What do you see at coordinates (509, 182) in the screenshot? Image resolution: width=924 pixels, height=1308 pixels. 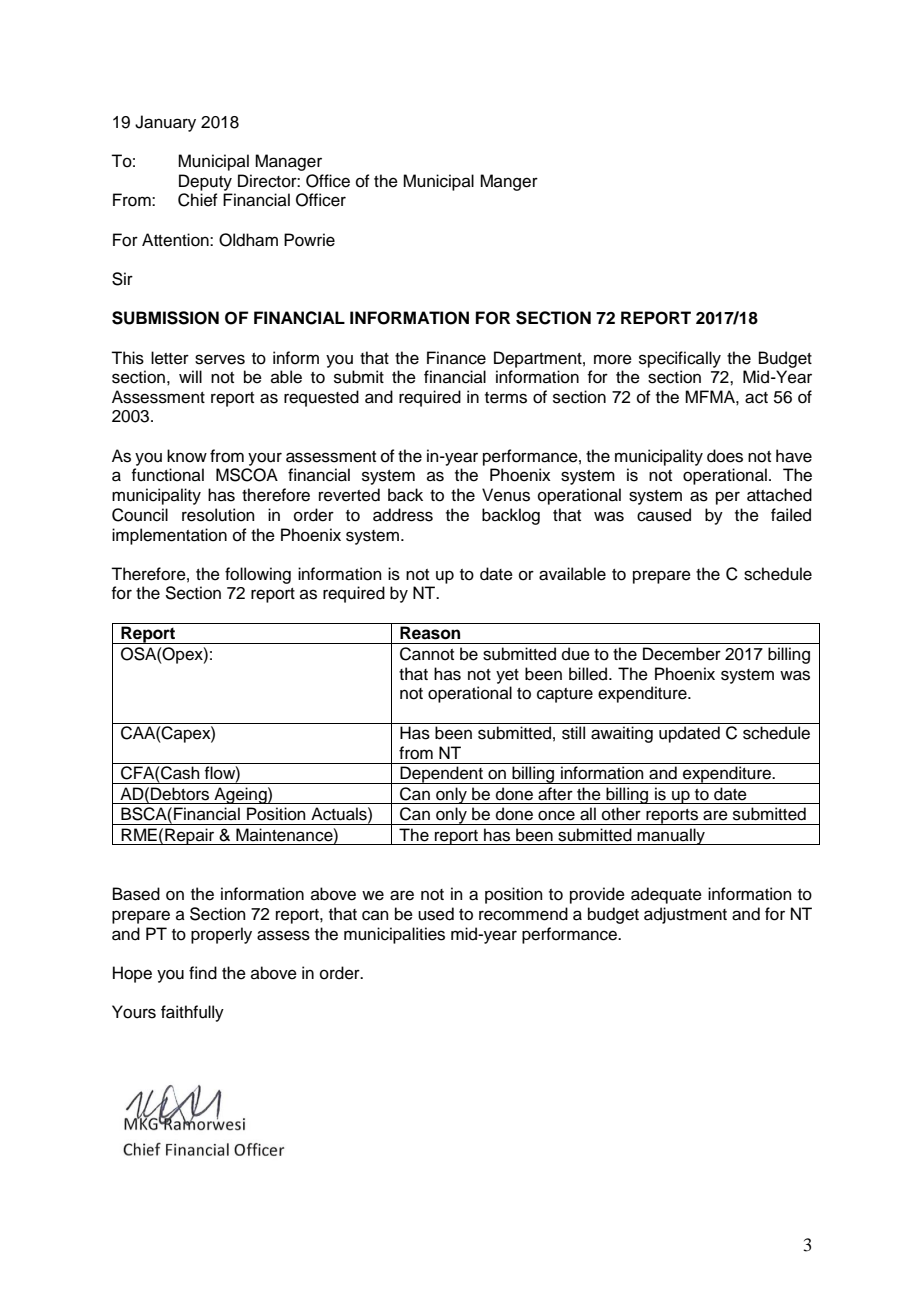 I see `Manger` at bounding box center [509, 182].
